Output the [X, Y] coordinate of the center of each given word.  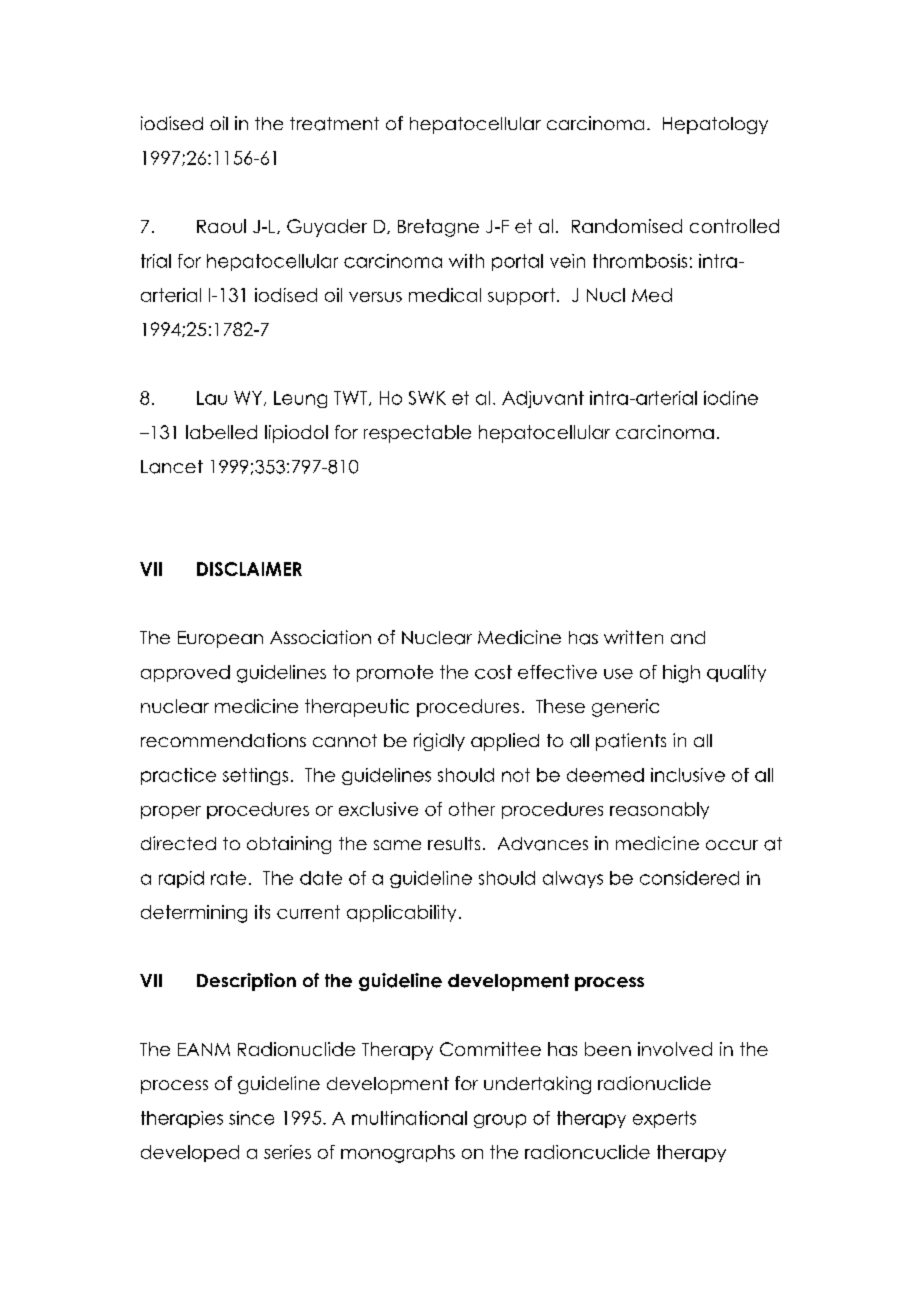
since [251, 1118]
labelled [221, 432]
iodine [731, 398]
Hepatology [715, 125]
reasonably [659, 810]
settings [255, 776]
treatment [334, 124]
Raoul [221, 226]
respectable [417, 434]
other [472, 809]
